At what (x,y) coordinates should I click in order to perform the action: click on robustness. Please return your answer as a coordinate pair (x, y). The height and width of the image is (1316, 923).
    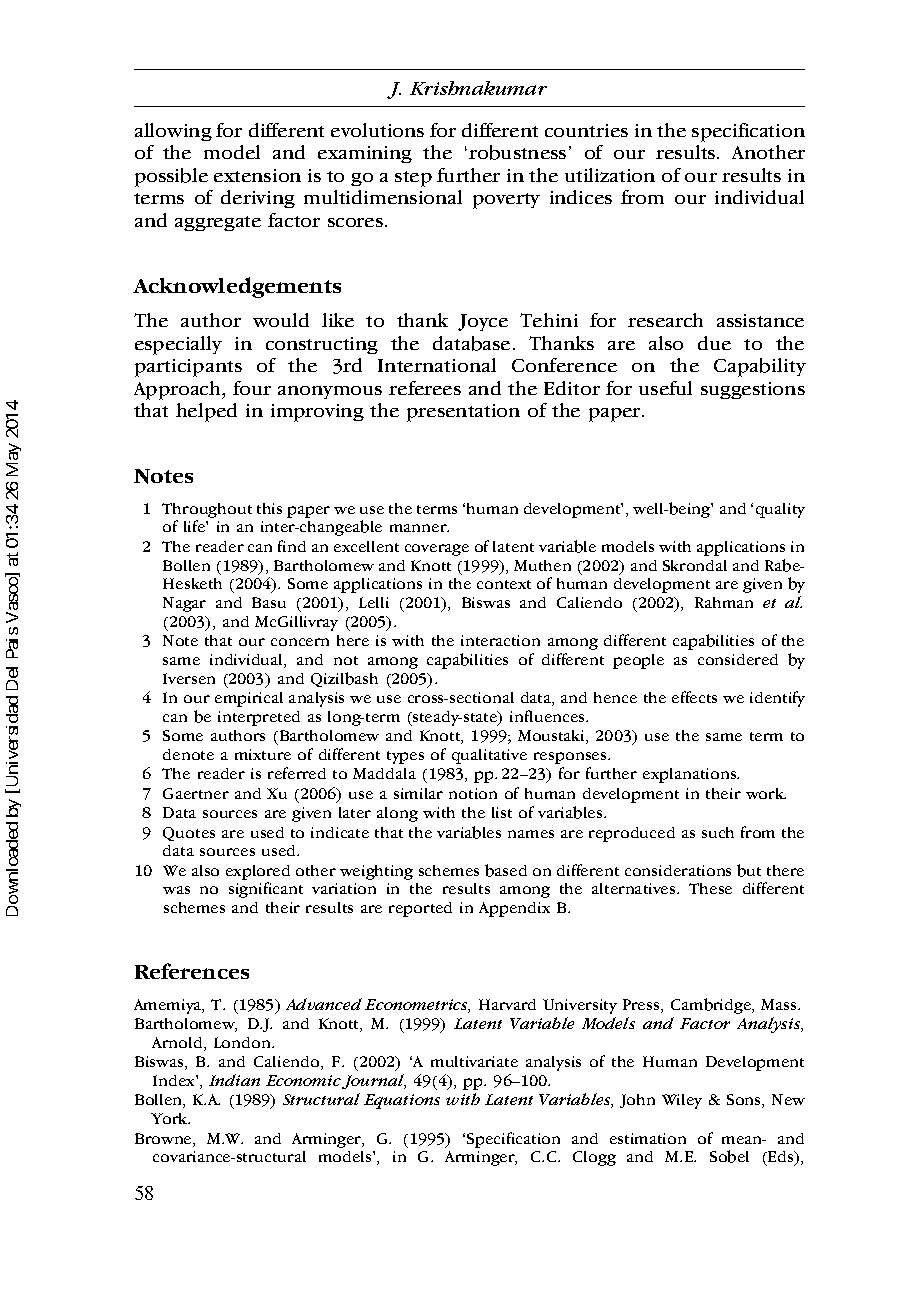
    Looking at the image, I should click on (517, 152).
